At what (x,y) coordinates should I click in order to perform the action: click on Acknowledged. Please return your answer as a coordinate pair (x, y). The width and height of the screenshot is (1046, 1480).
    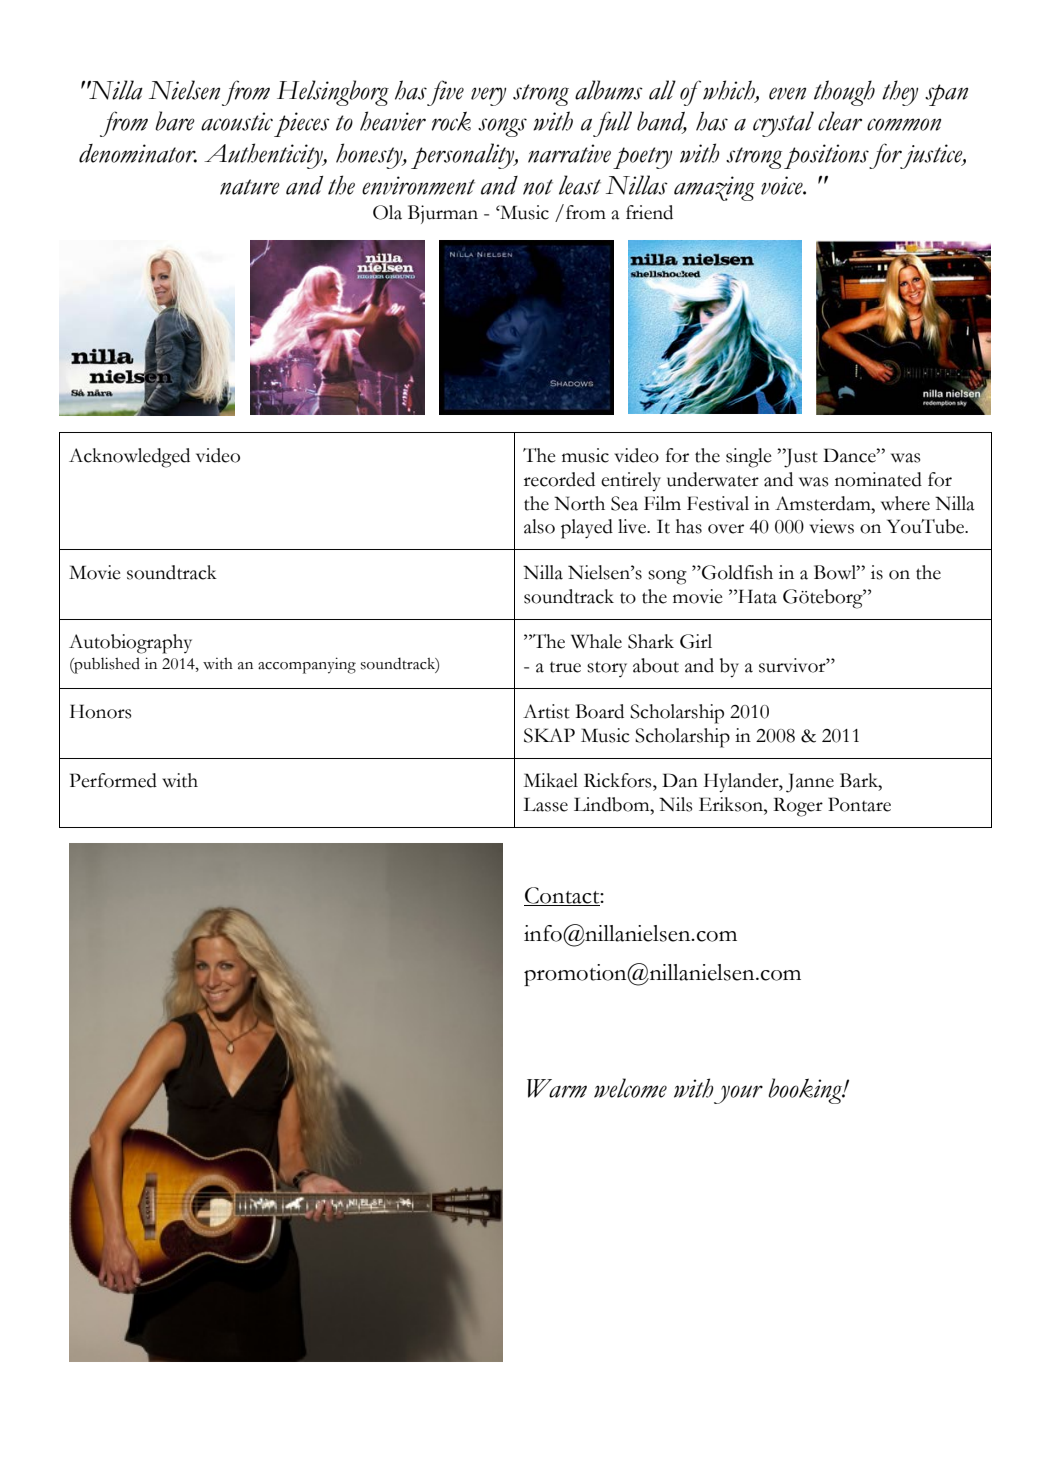
    Looking at the image, I should click on (129, 458).
